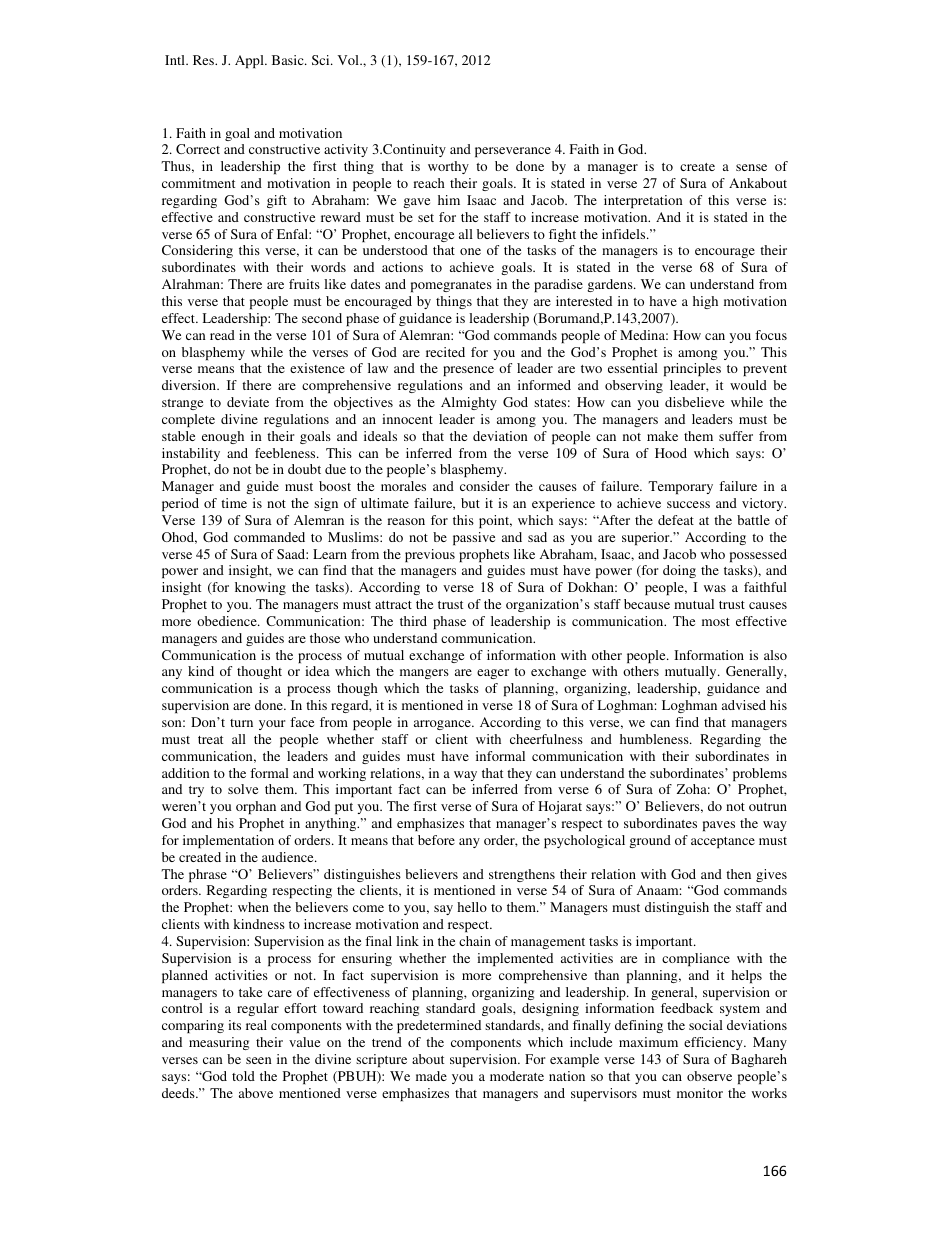 The height and width of the image is (1233, 952). I want to click on moderate, so click(517, 1076).
